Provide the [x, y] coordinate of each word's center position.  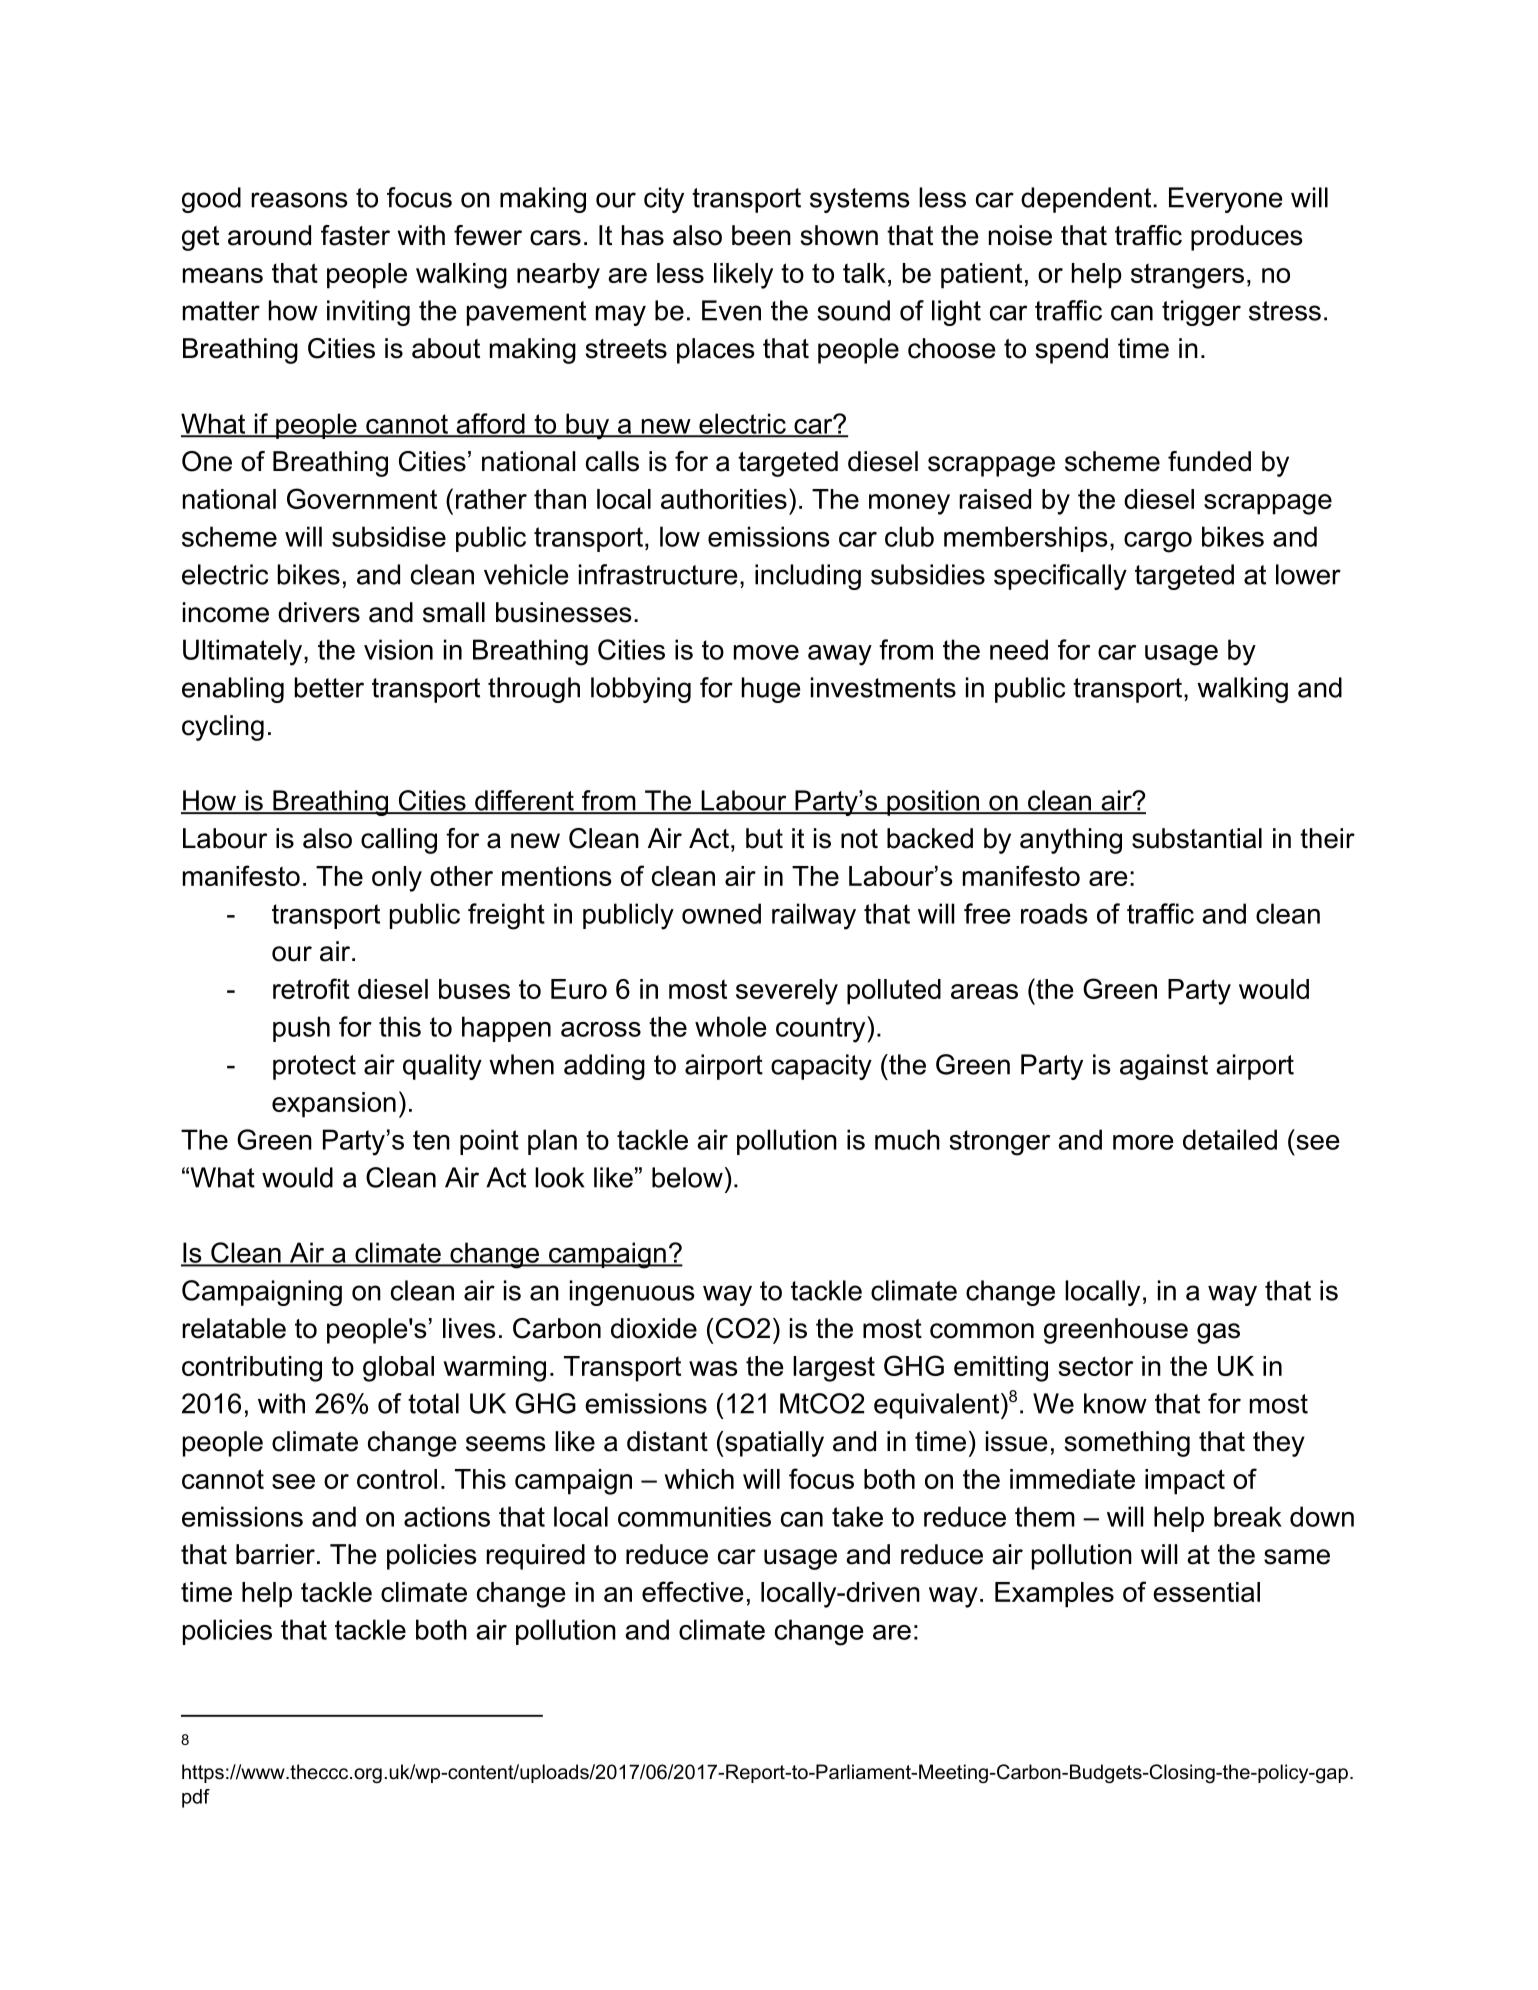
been [761, 235]
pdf [196, 1798]
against [1164, 1067]
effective [693, 1591]
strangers [1187, 276]
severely [787, 992]
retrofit [311, 988]
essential [1206, 1592]
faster [355, 235]
